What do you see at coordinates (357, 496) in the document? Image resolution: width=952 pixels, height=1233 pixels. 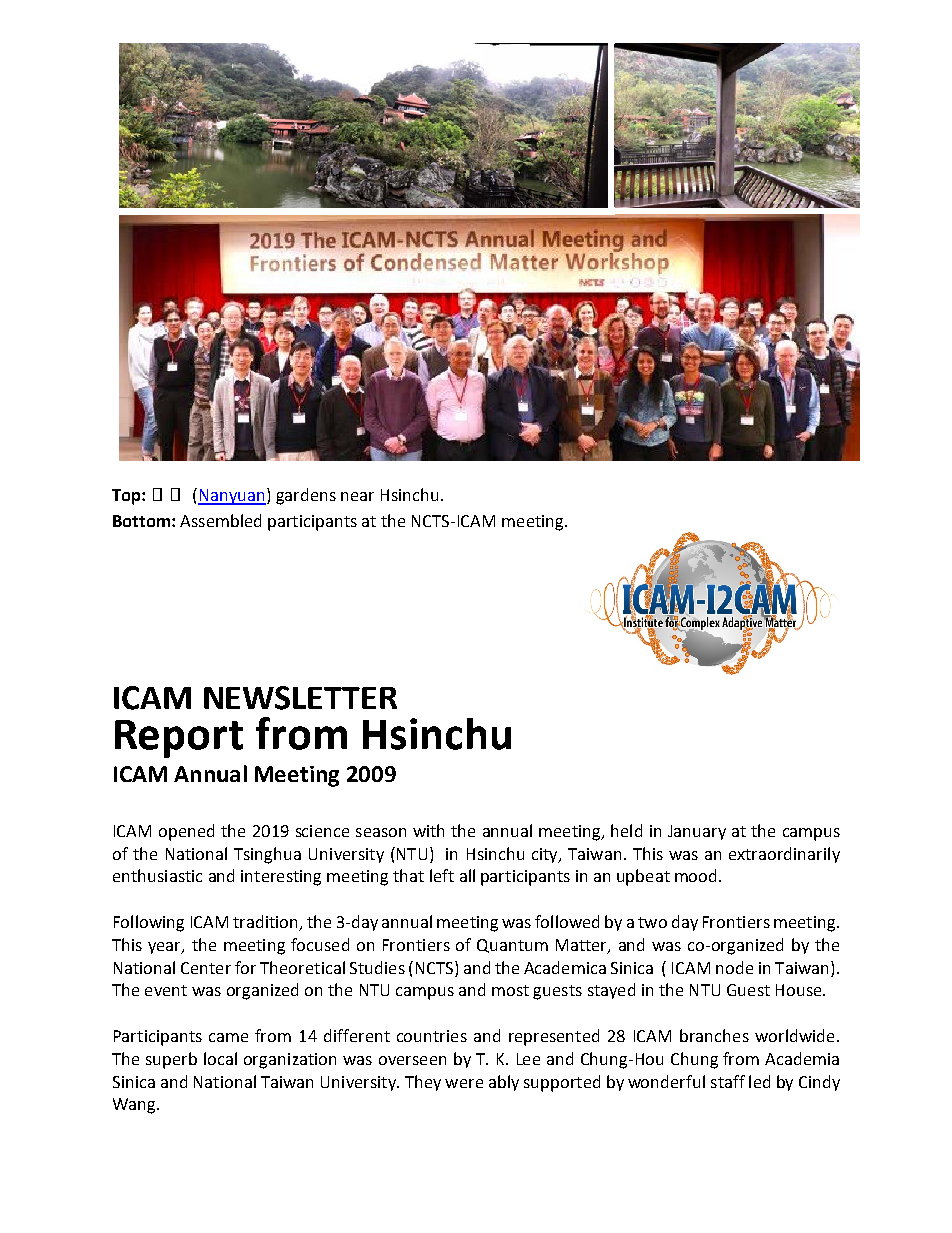 I see `near` at bounding box center [357, 496].
